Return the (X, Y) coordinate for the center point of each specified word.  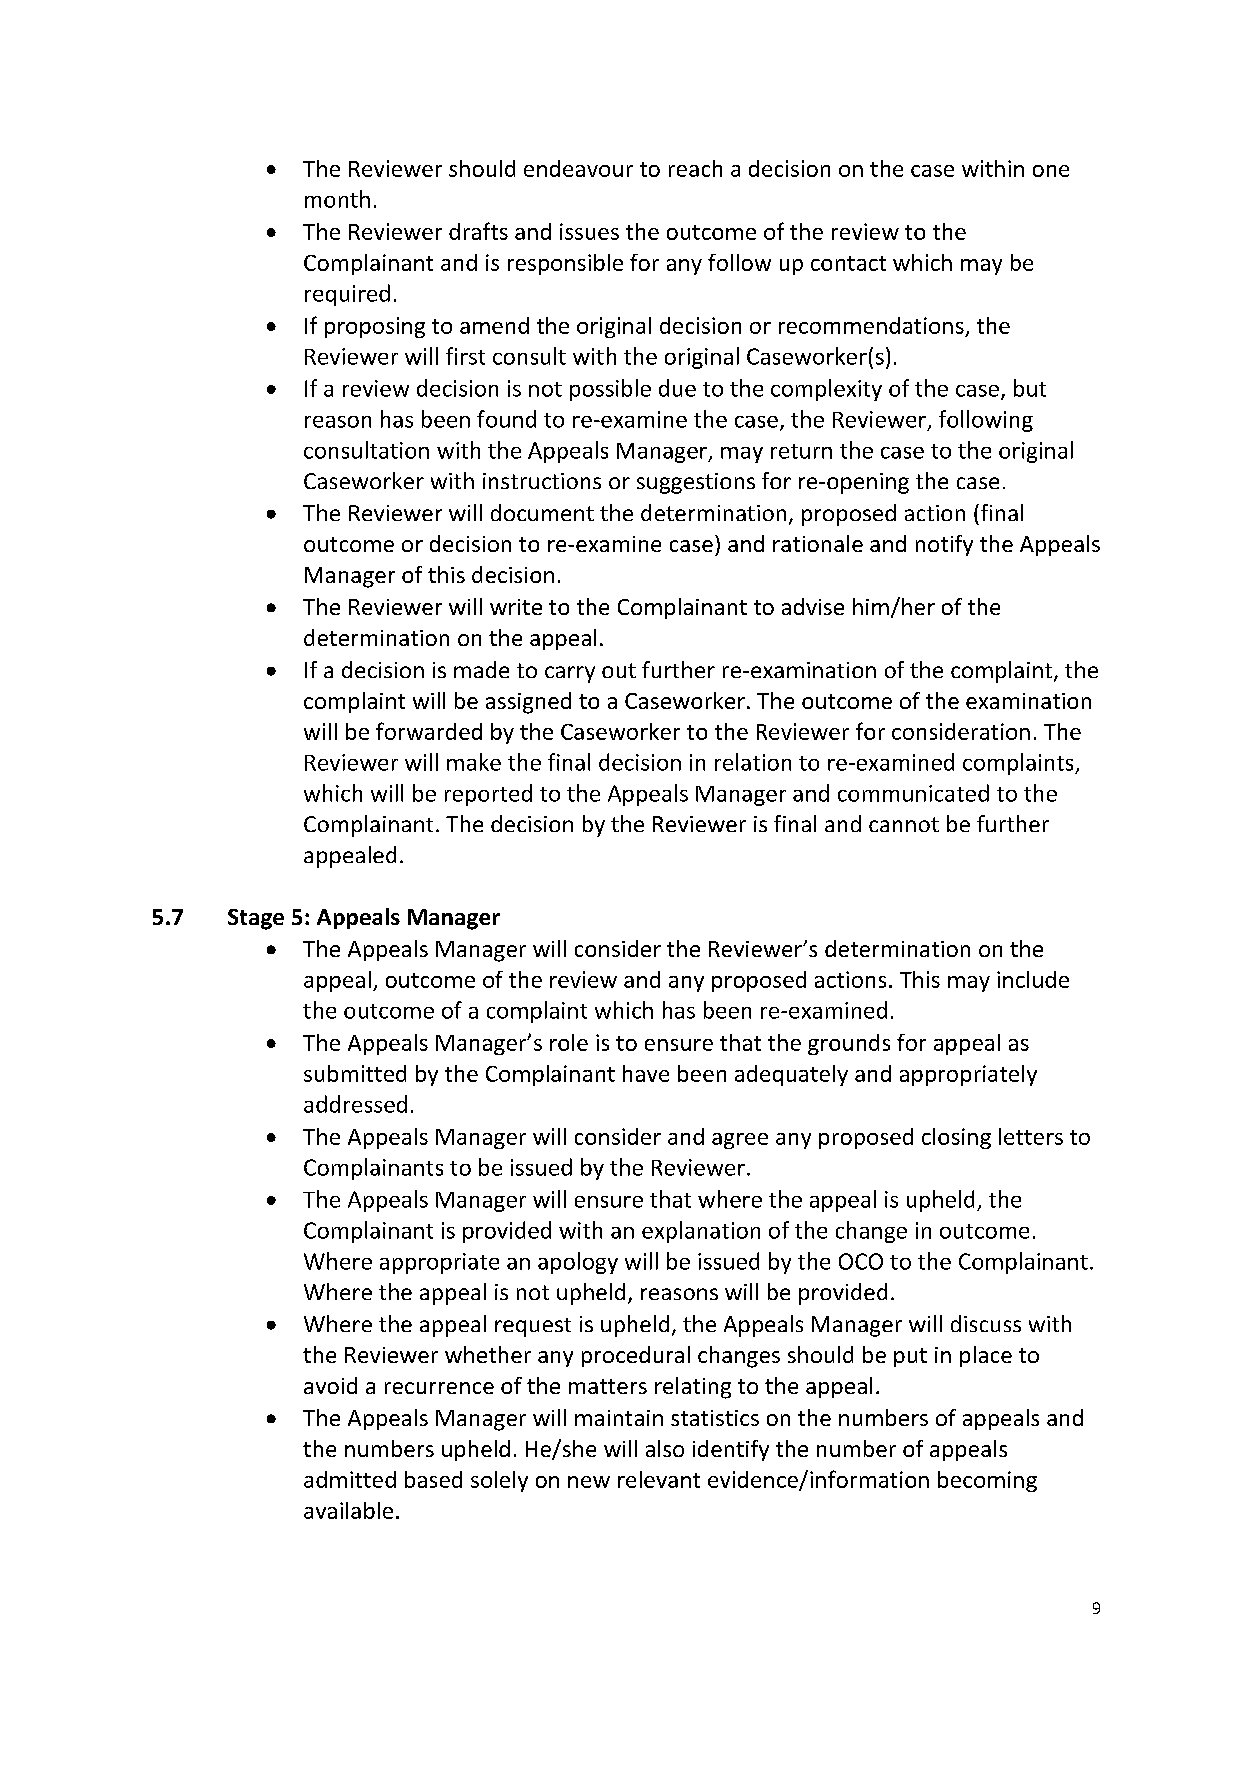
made (481, 669)
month (337, 199)
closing (956, 1138)
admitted (350, 1479)
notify (944, 545)
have (646, 1073)
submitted (355, 1073)
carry (570, 674)
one (1051, 171)
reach (695, 168)
